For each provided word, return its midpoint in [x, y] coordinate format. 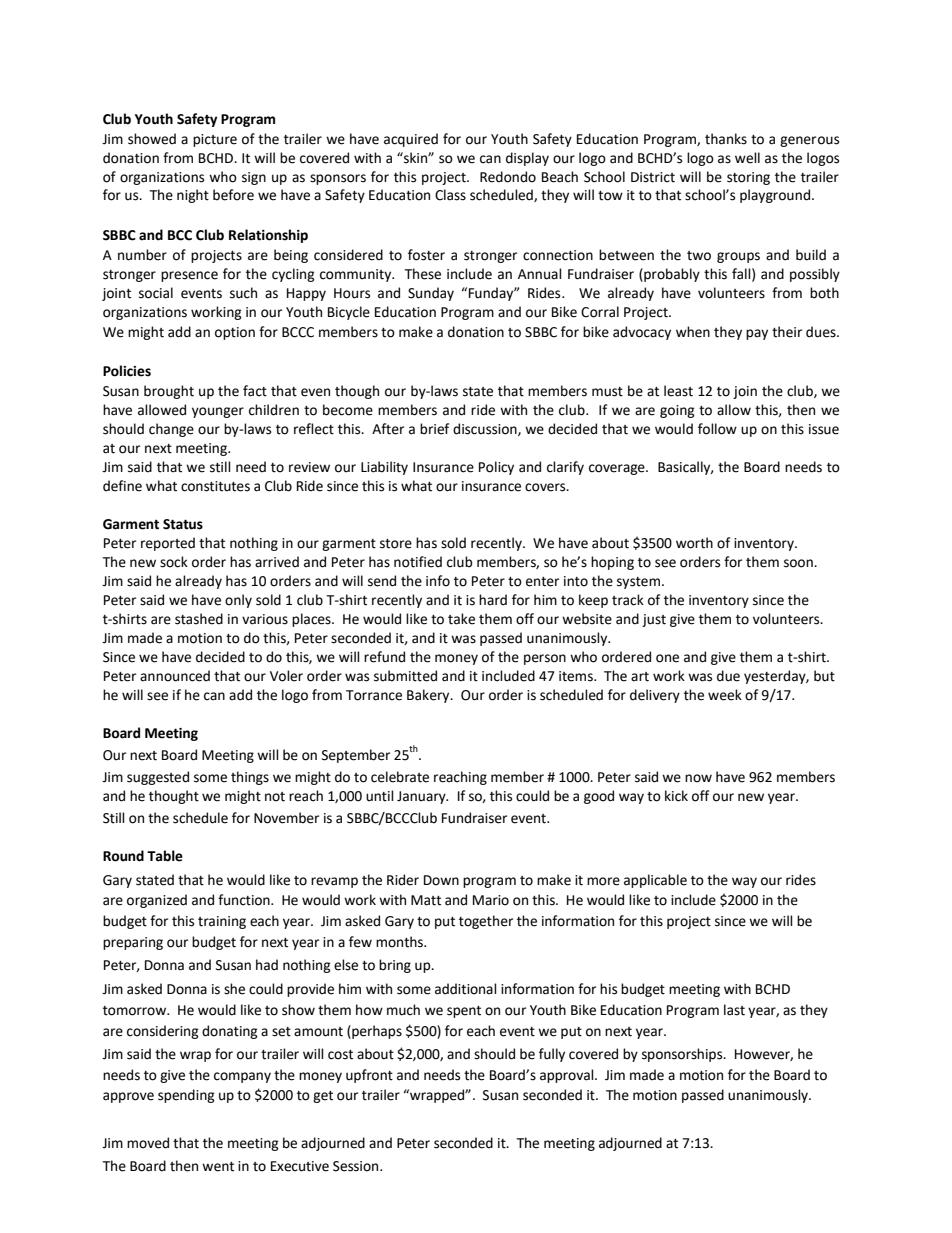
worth [694, 543]
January [422, 797]
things [250, 778]
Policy [496, 468]
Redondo [508, 177]
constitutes [215, 486]
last [734, 1010]
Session [357, 1166]
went [218, 1167]
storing [748, 178]
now [698, 778]
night [193, 196]
